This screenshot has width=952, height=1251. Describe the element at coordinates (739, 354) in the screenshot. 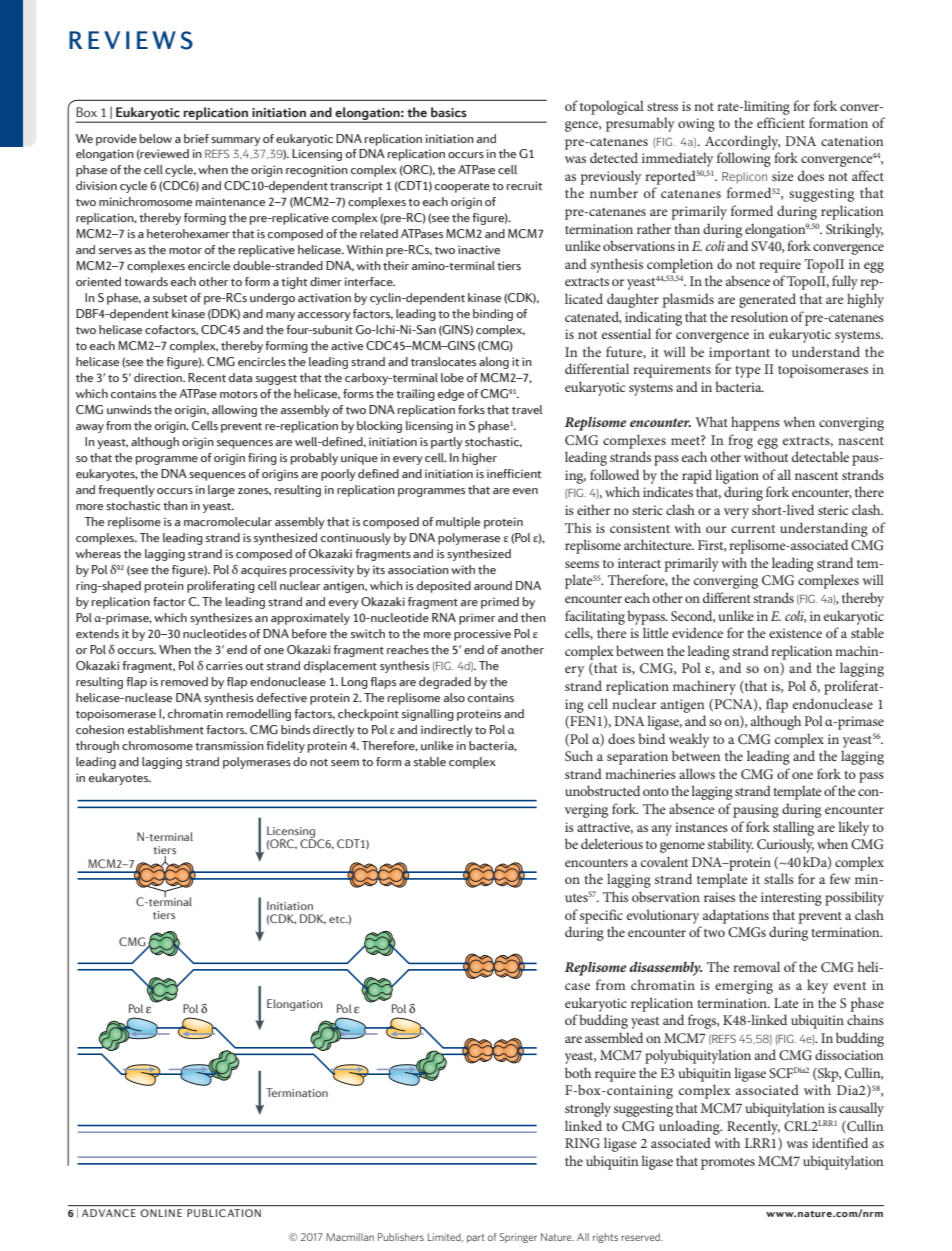

I see `important` at that location.
